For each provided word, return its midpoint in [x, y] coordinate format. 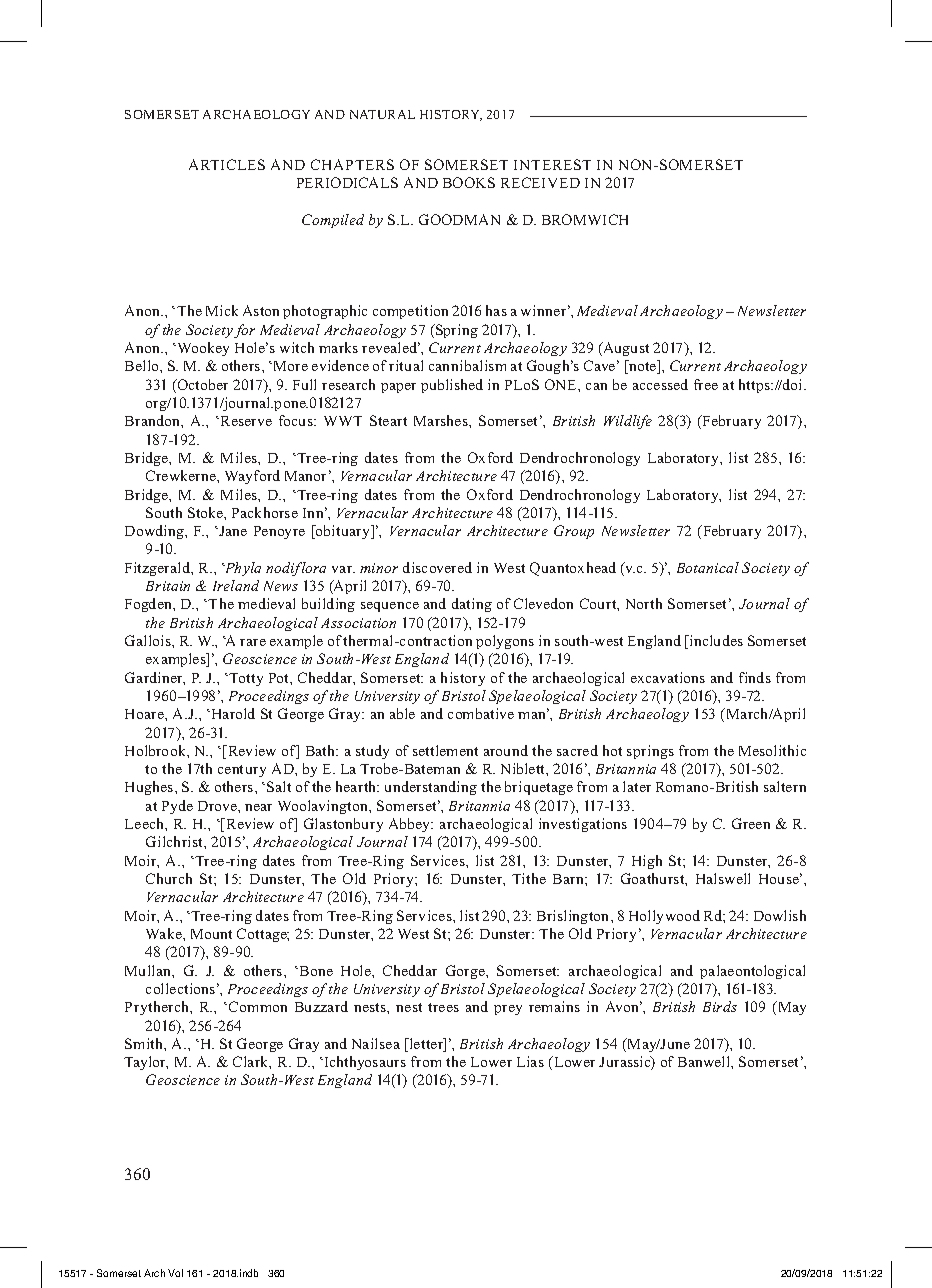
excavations [668, 677]
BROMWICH [585, 219]
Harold [232, 713]
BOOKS [469, 182]
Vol [175, 1273]
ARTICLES [227, 164]
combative [481, 713]
